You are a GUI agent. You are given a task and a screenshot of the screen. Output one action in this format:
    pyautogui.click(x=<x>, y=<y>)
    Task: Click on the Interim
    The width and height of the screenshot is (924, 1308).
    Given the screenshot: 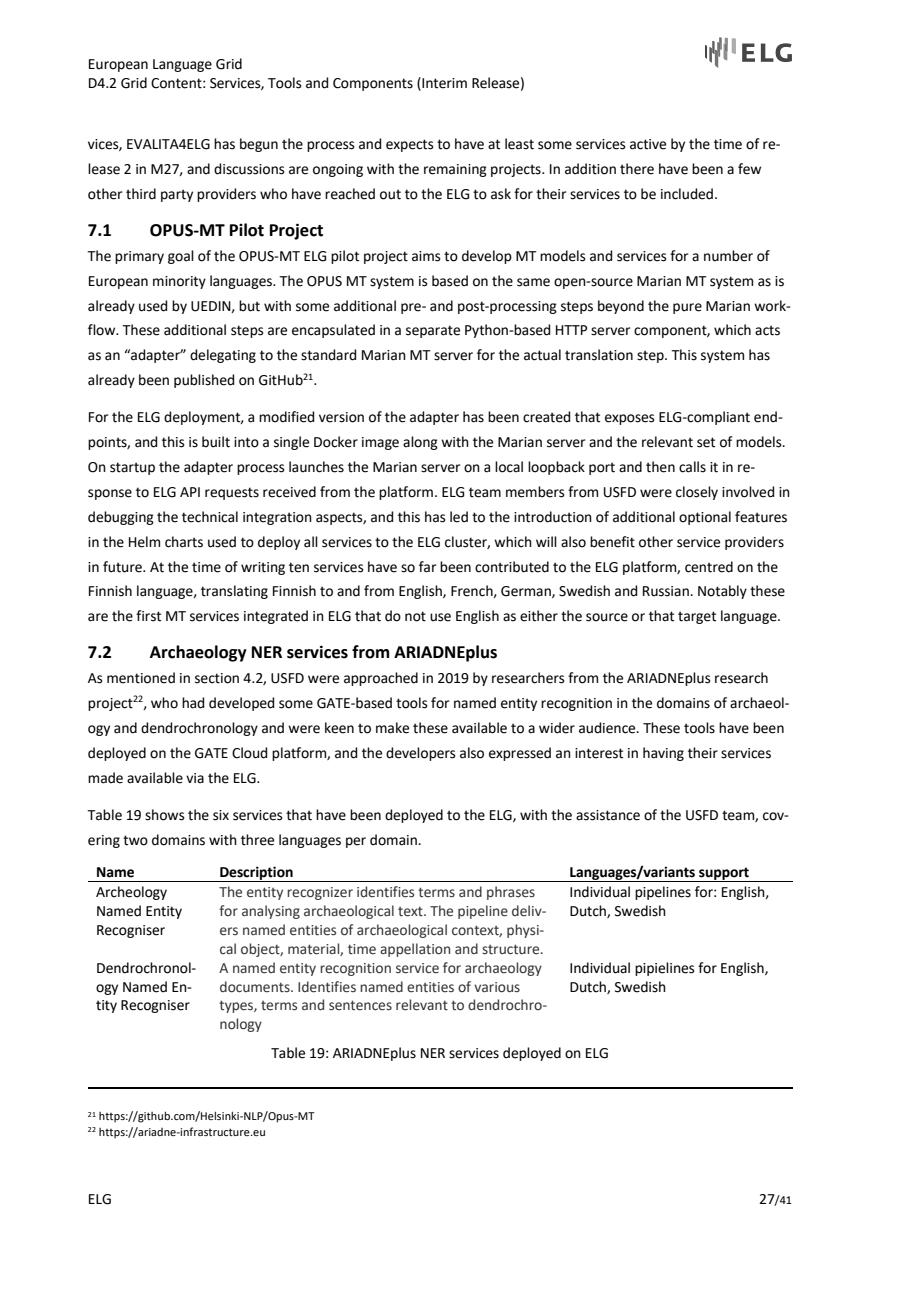 What is the action you would take?
    pyautogui.click(x=443, y=83)
